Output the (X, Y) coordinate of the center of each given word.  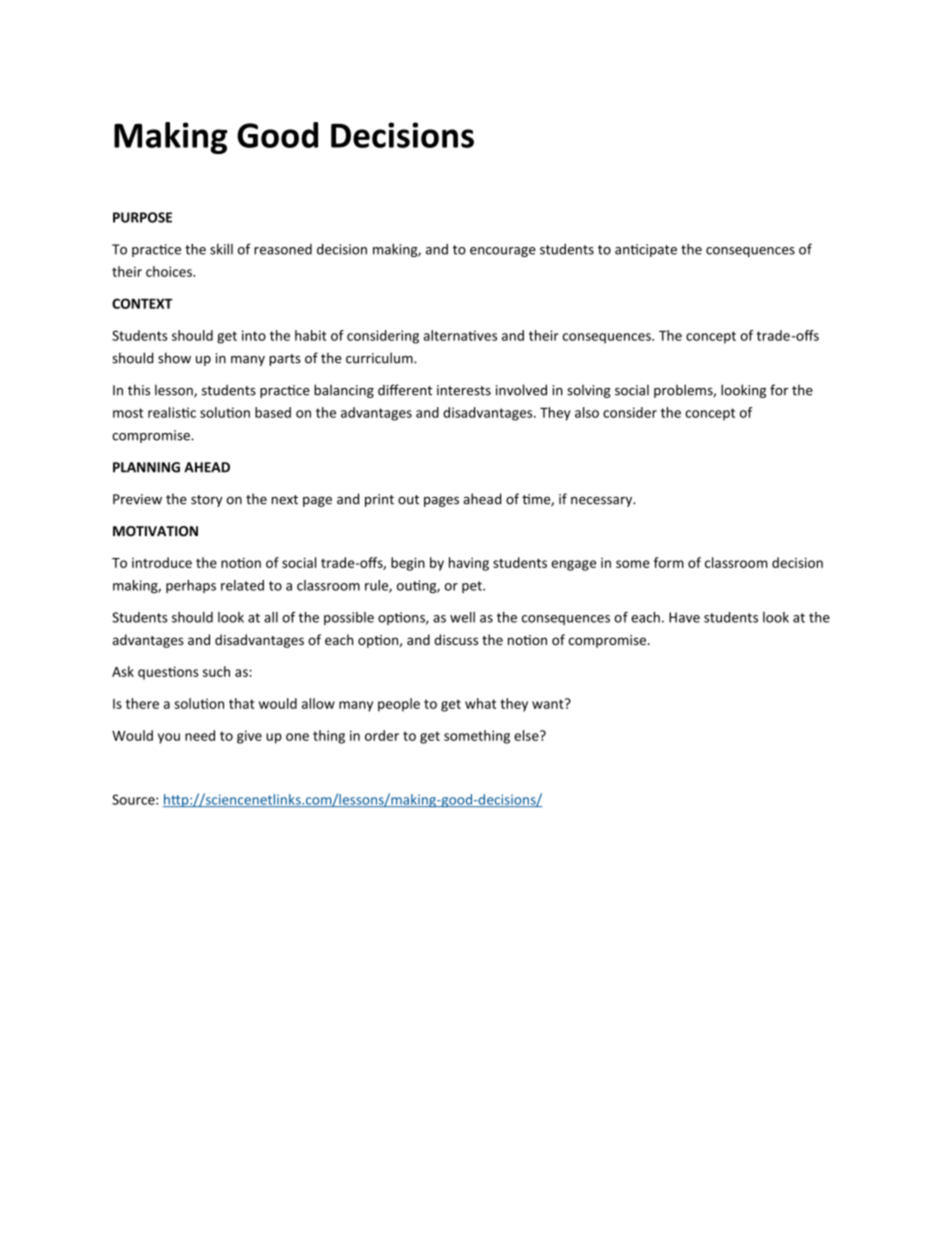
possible (349, 618)
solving (589, 391)
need (200, 735)
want (549, 703)
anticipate (646, 250)
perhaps (191, 586)
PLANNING (146, 467)
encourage (503, 252)
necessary (603, 501)
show (174, 358)
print (379, 500)
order (382, 735)
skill (221, 249)
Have (684, 617)
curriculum (380, 358)
